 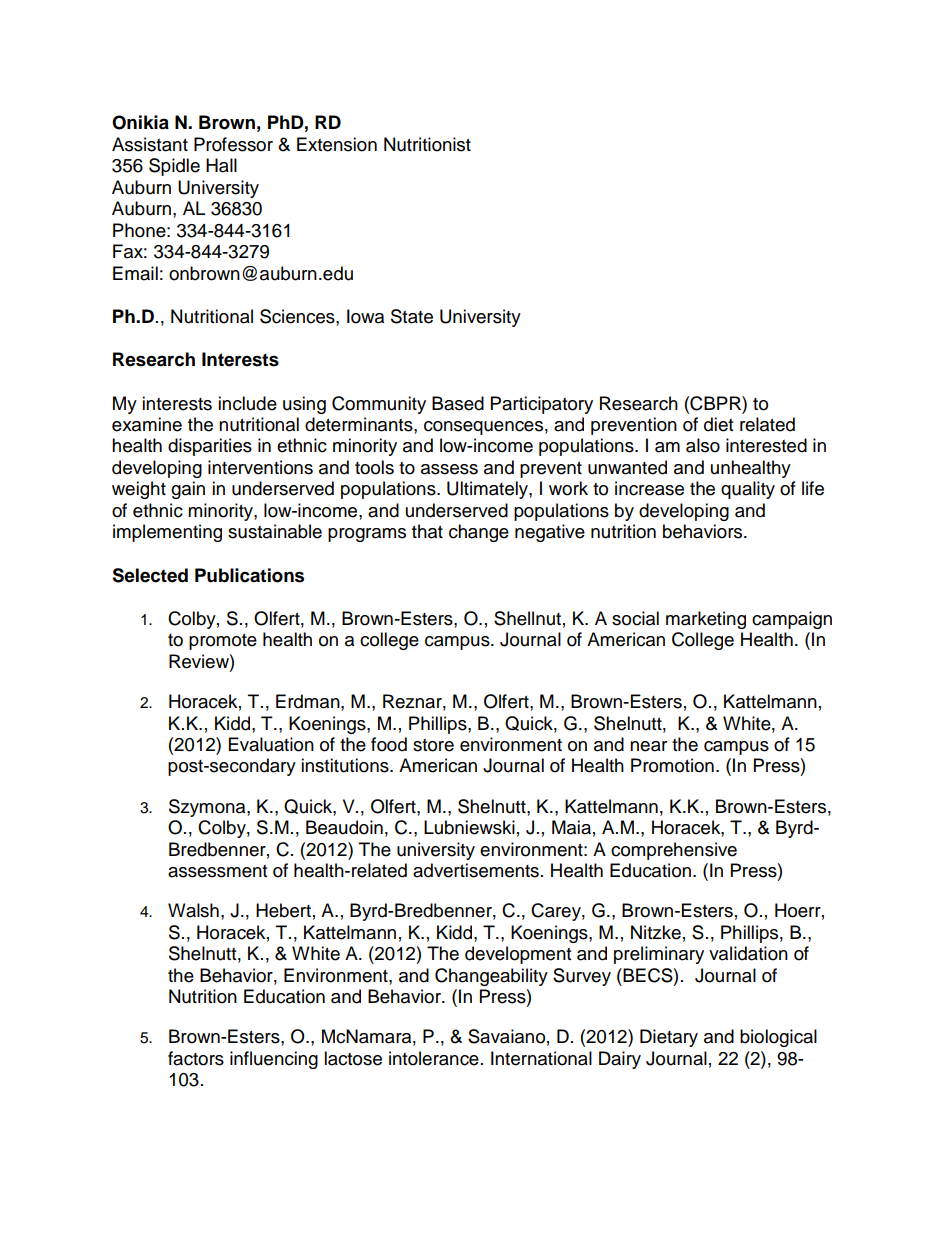 What do you see at coordinates (196, 1058) in the screenshot?
I see `factors` at bounding box center [196, 1058].
